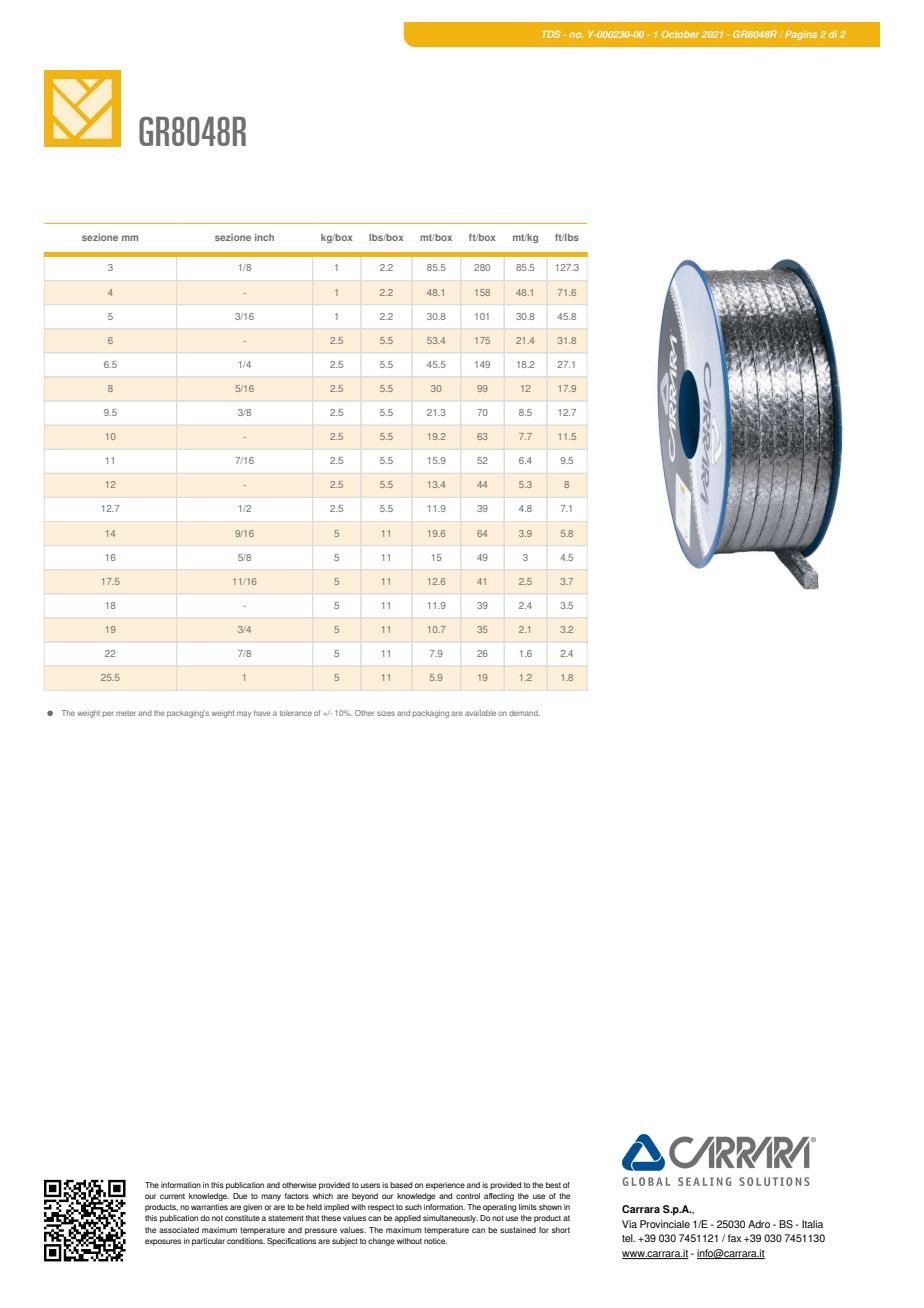 Image resolution: width=924 pixels, height=1308 pixels. Describe the element at coordinates (240, 1196) in the page. I see `Due` at that location.
